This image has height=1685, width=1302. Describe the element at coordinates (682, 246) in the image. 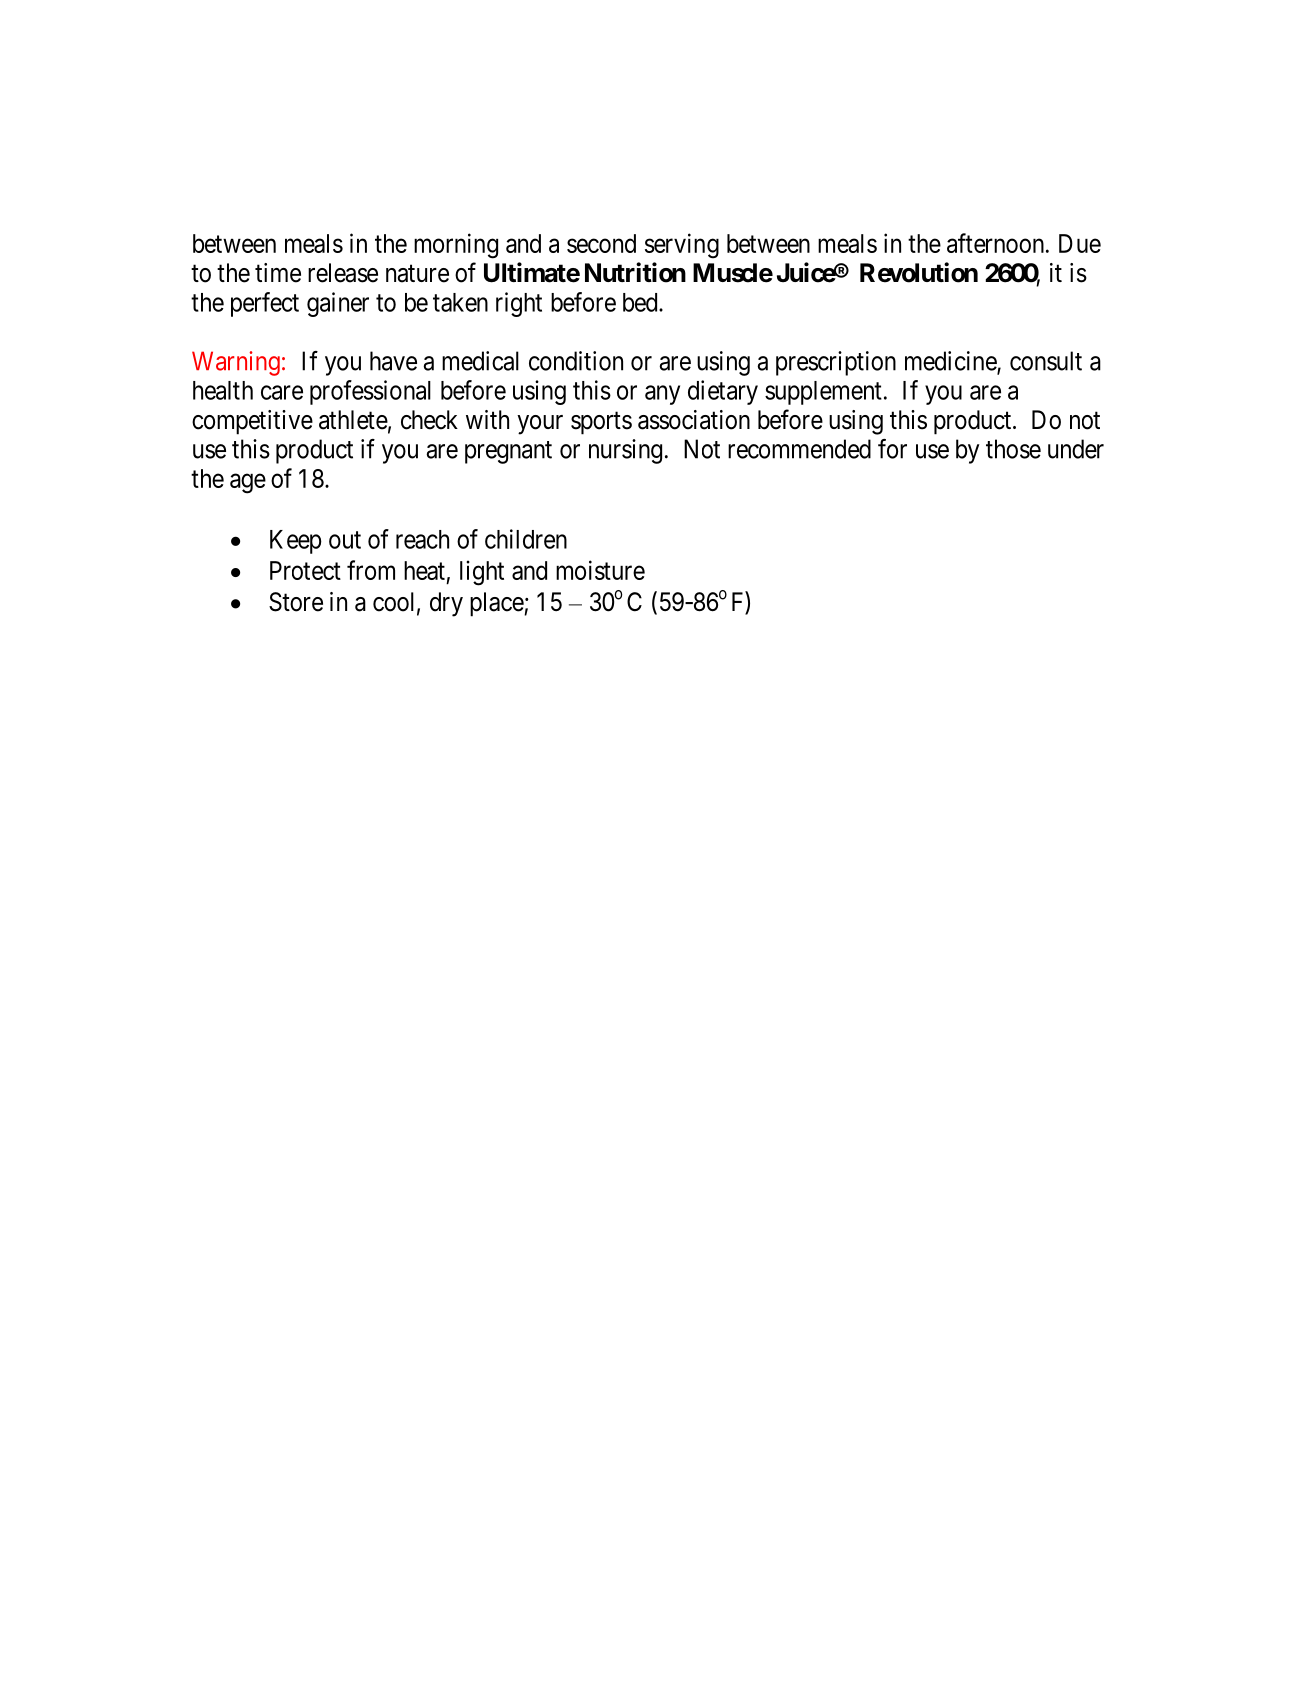

I see `serving` at that location.
